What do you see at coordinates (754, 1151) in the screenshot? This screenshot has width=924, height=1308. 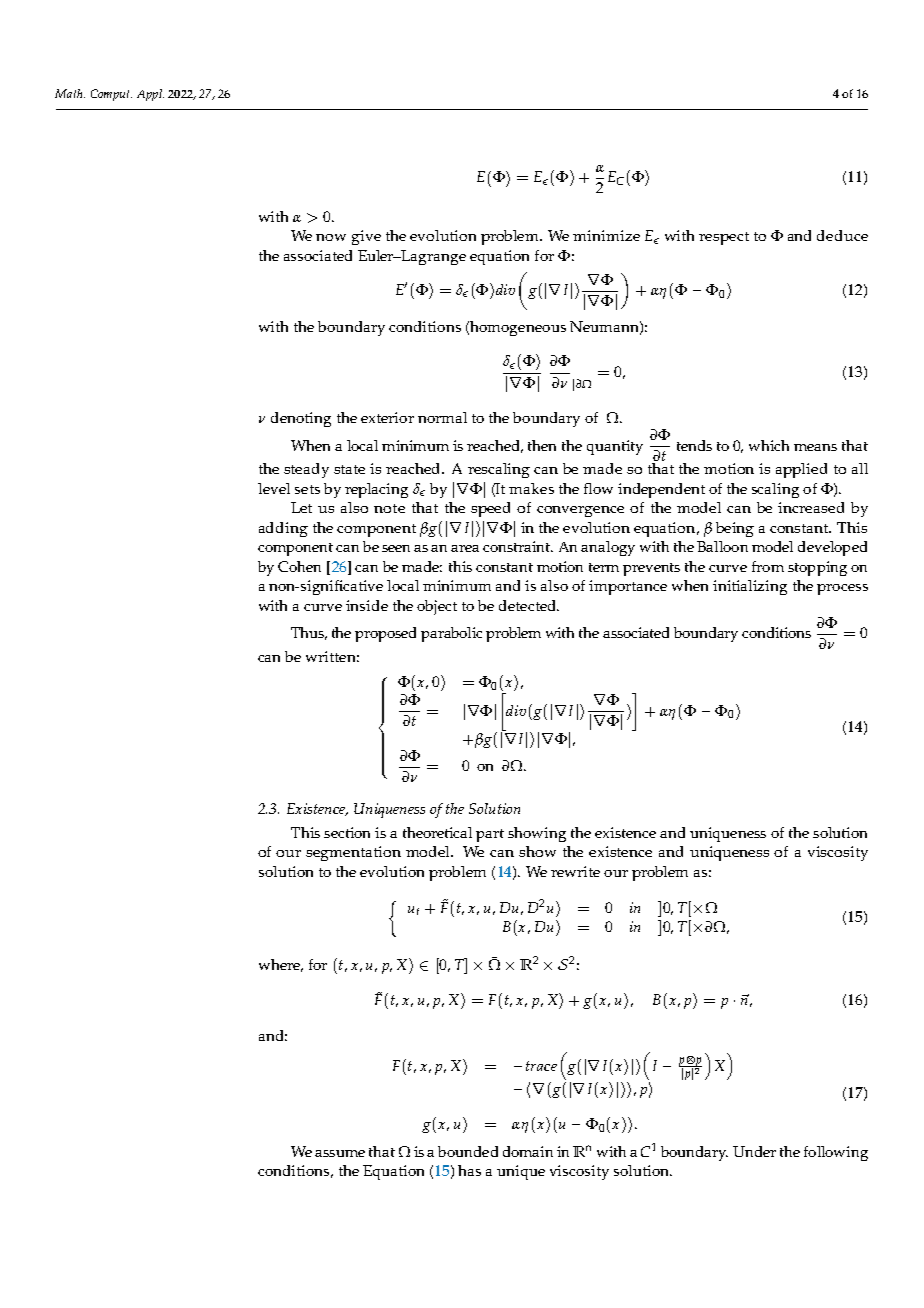 I see `Under` at bounding box center [754, 1151].
